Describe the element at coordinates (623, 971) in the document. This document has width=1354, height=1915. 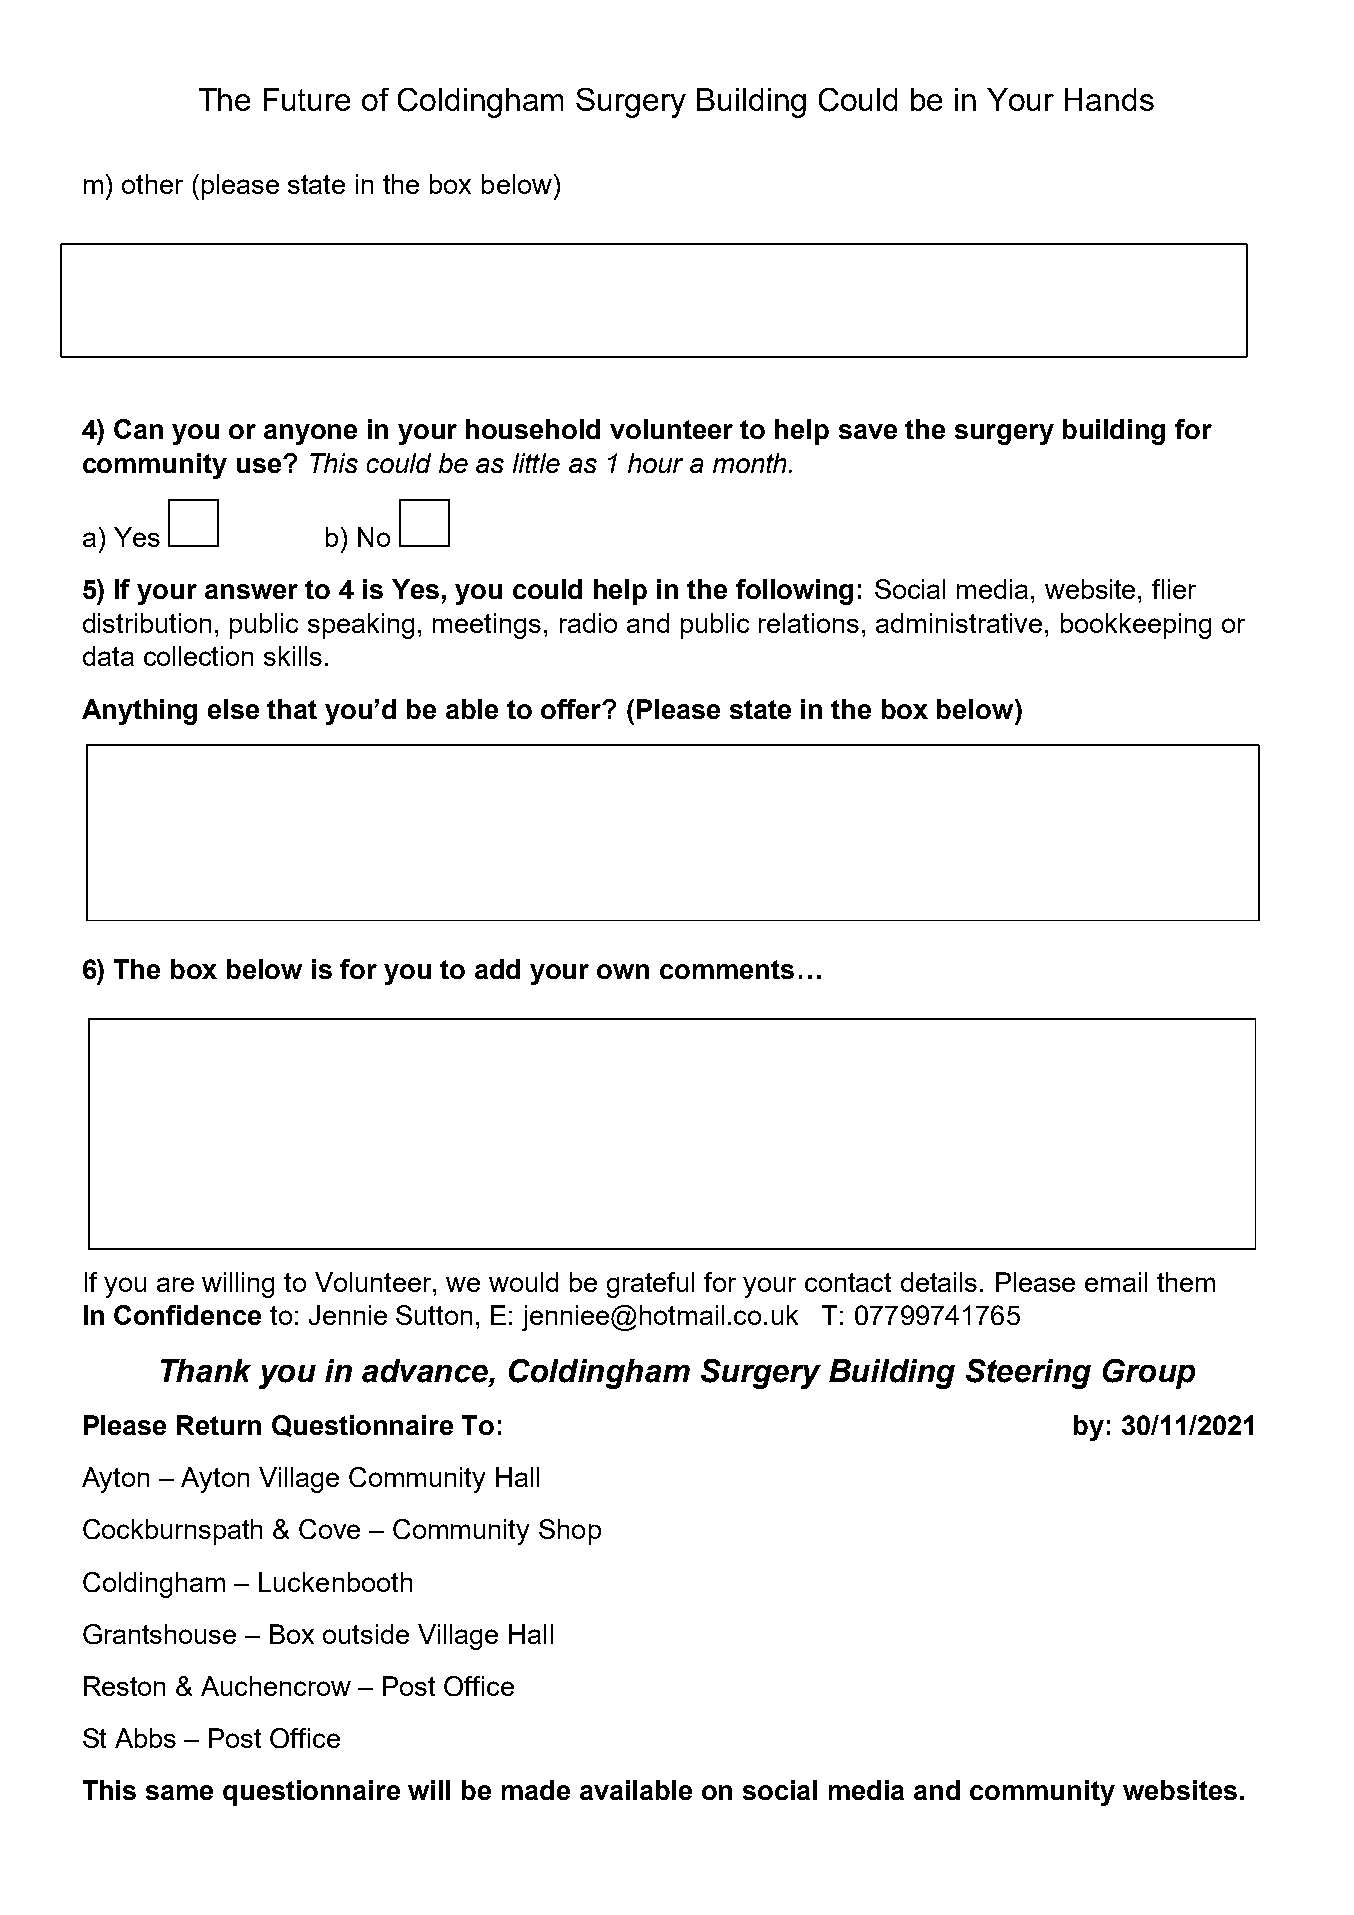
I see `own` at that location.
